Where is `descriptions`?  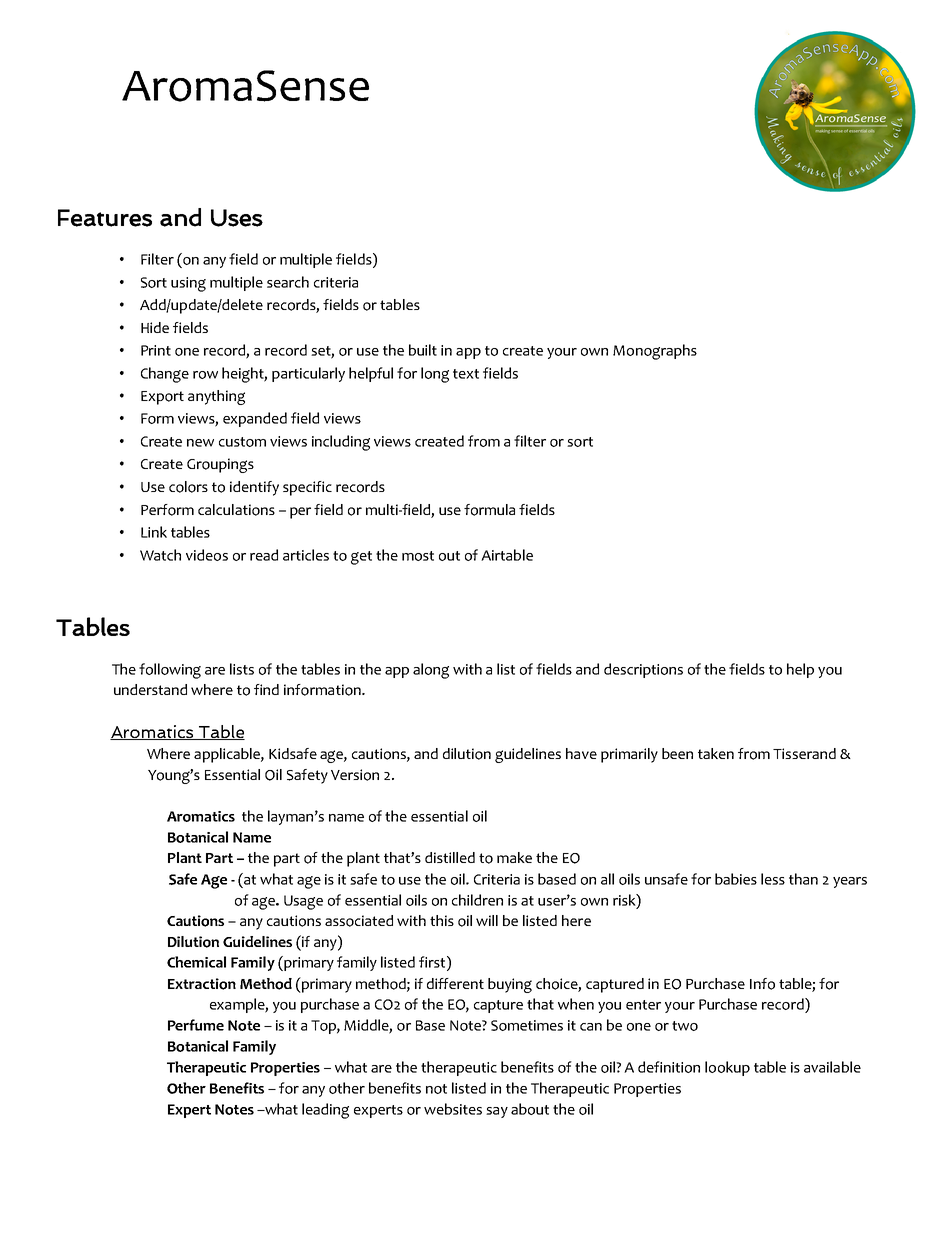
descriptions is located at coordinates (643, 670).
